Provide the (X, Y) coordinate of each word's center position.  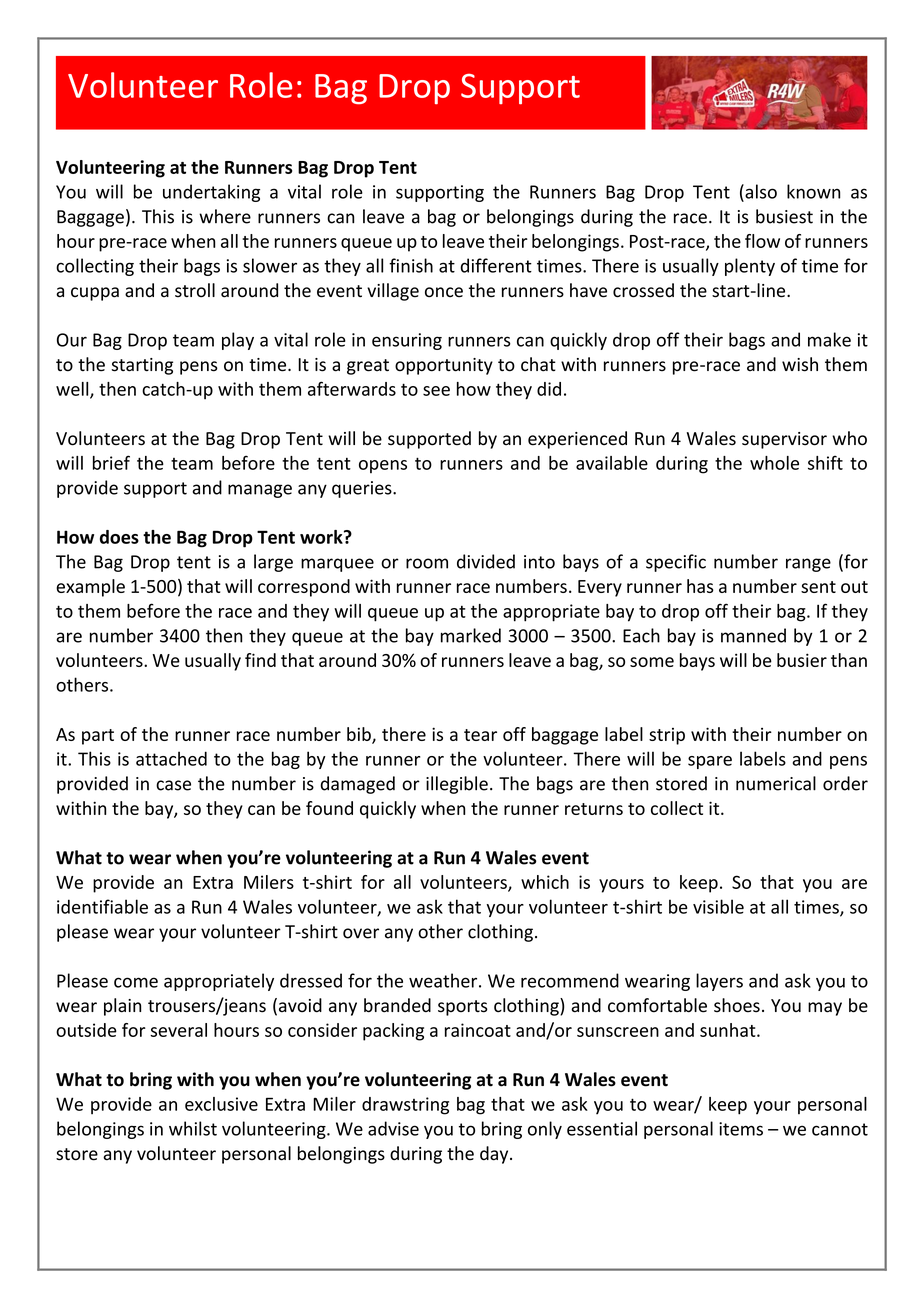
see (436, 391)
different (496, 265)
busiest (784, 216)
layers (719, 982)
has (700, 586)
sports (463, 1008)
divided (486, 561)
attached (171, 758)
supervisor (784, 440)
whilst (193, 1128)
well (73, 390)
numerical (776, 783)
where (225, 216)
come (136, 982)
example (90, 588)
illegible (457, 785)
